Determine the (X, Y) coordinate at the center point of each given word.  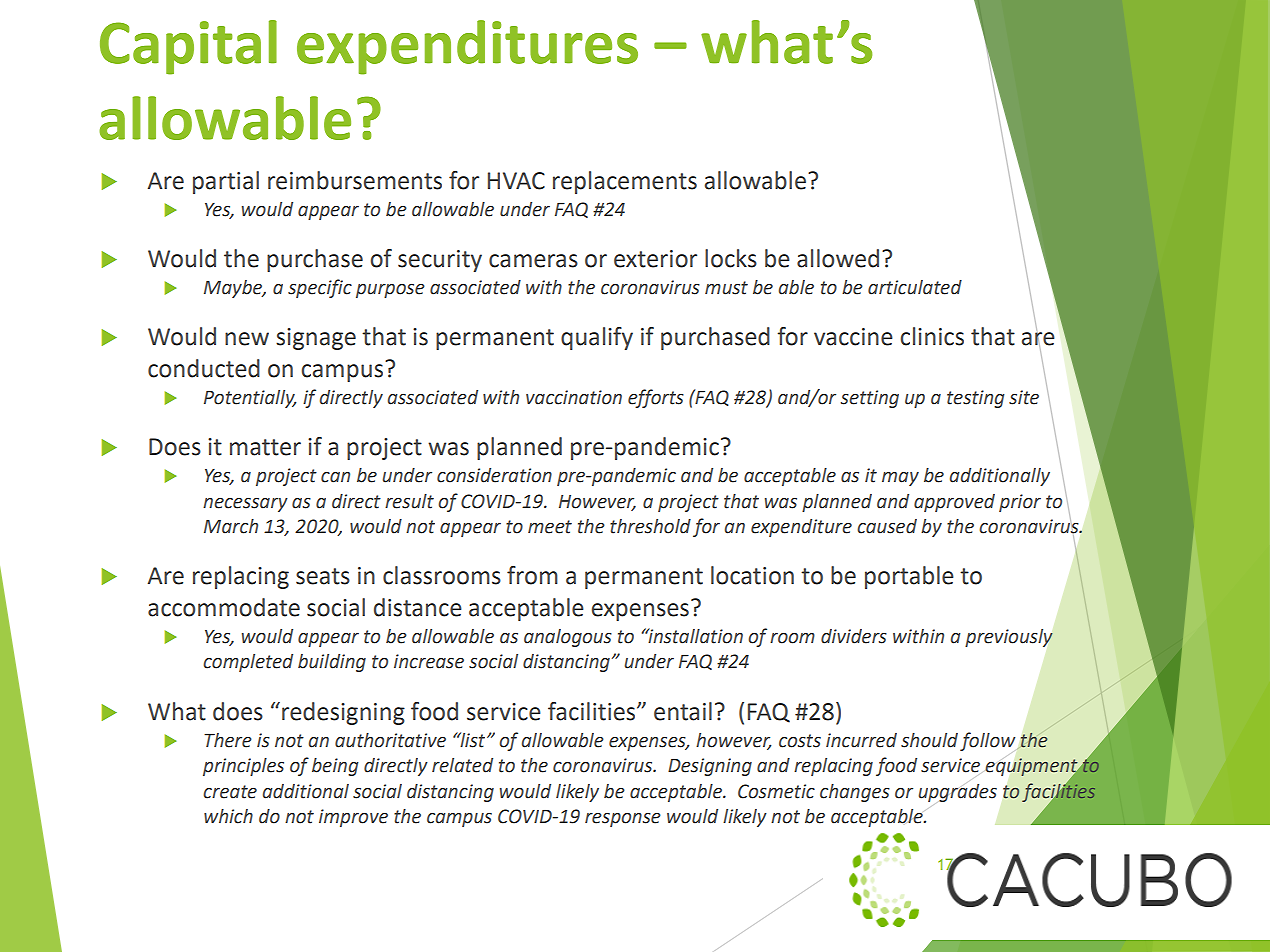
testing (975, 399)
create (230, 792)
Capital (188, 47)
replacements (625, 182)
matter (265, 447)
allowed (838, 258)
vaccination (574, 397)
